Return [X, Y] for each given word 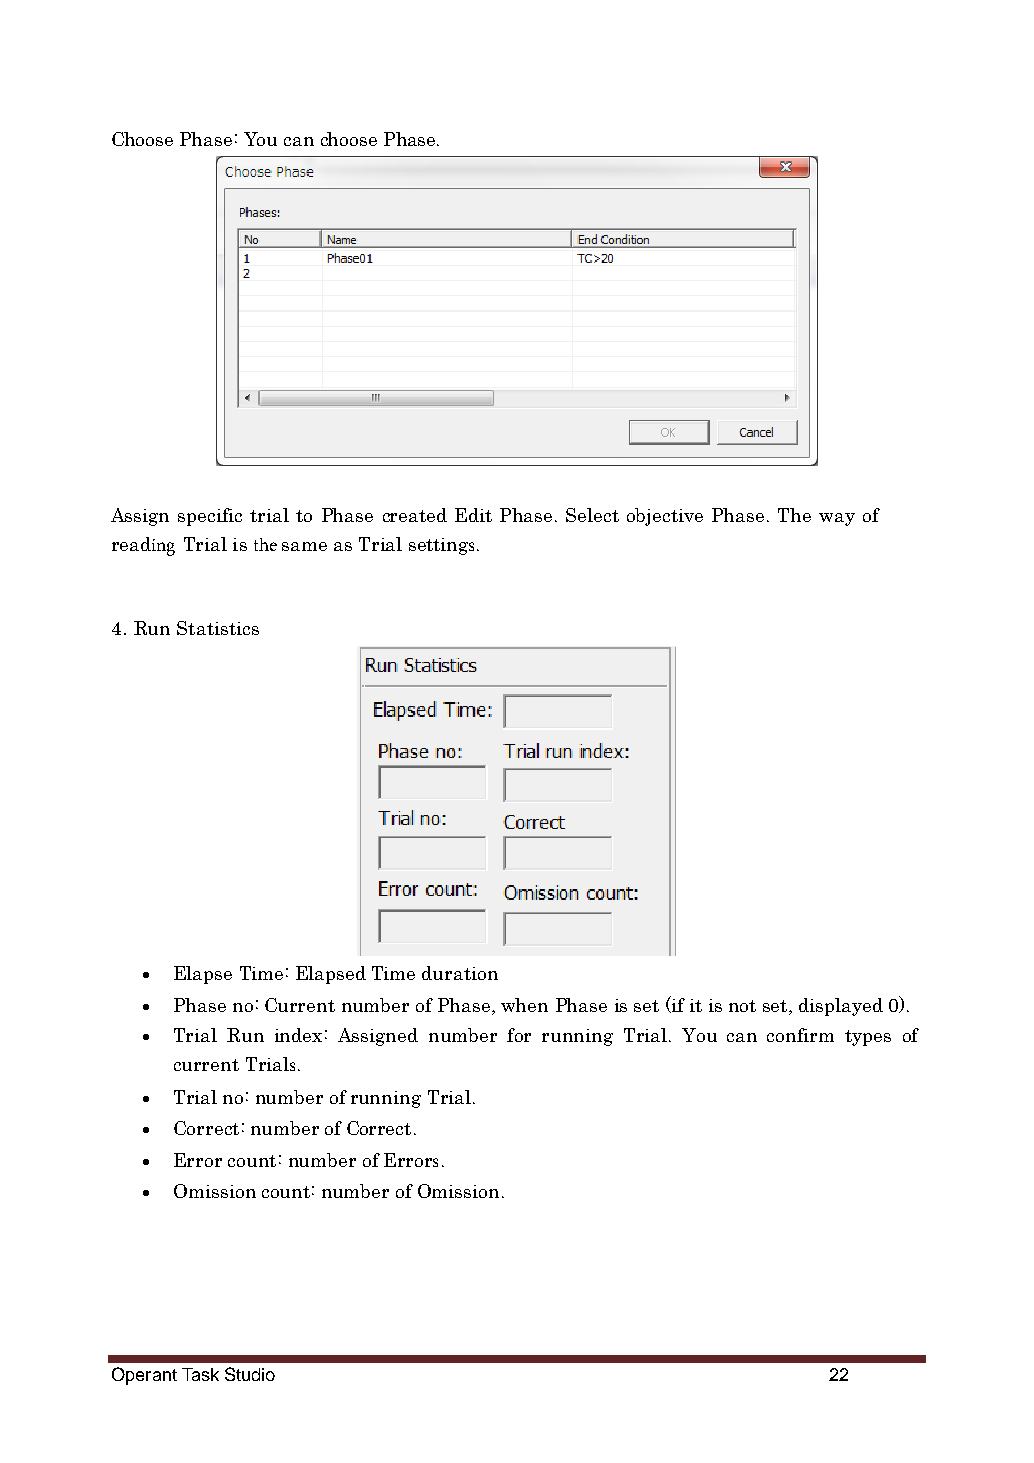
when [524, 1005]
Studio [250, 1374]
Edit [473, 515]
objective [665, 517]
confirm [800, 1035]
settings [441, 546]
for [519, 1035]
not [742, 1006]
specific [210, 517]
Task [200, 1374]
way [837, 519]
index [298, 1035]
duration [460, 973]
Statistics [218, 628]
